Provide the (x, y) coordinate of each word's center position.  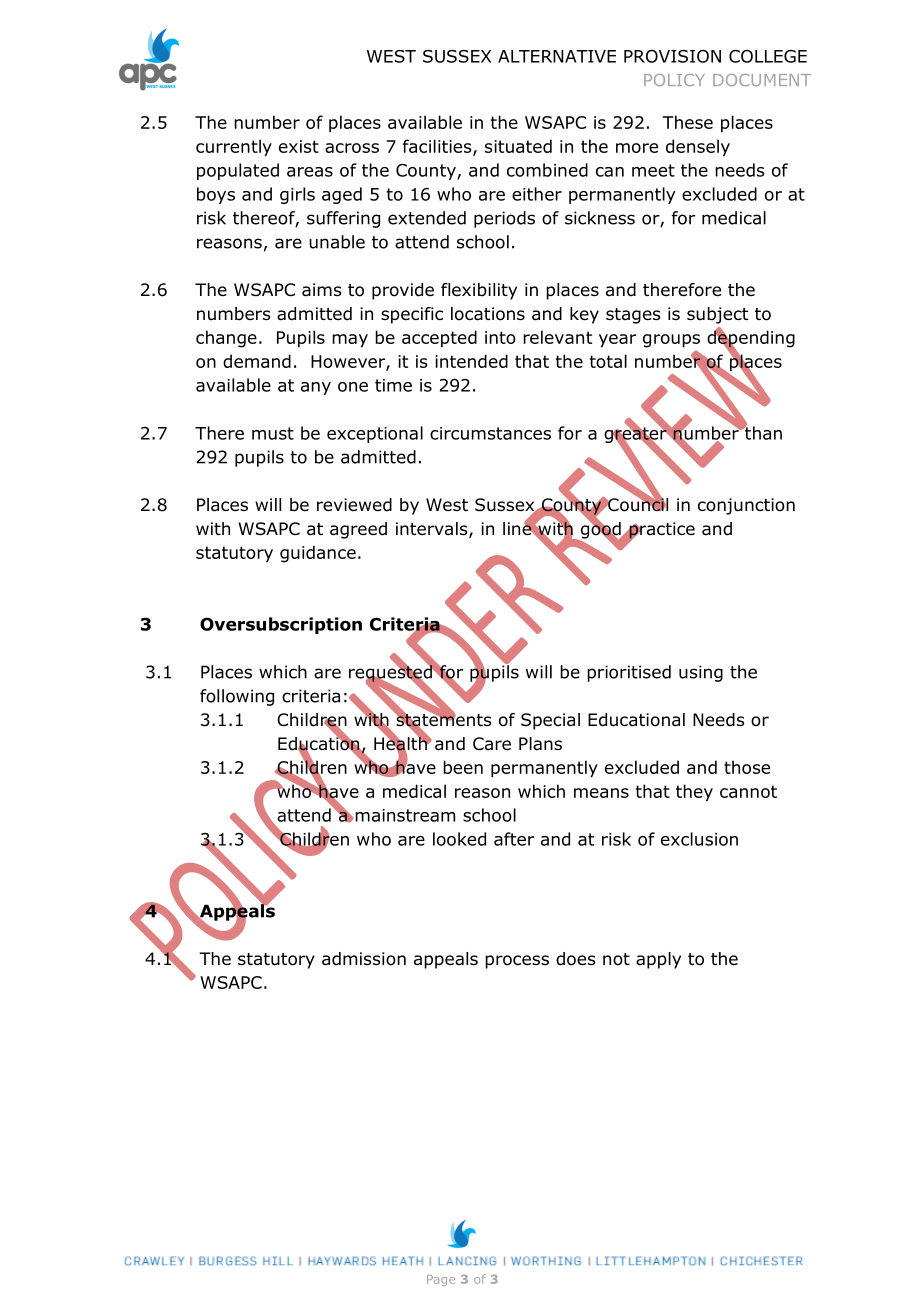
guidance (318, 554)
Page (441, 1280)
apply (658, 960)
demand (257, 361)
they (694, 793)
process (517, 962)
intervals (433, 530)
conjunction (746, 506)
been (463, 767)
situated (518, 146)
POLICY (674, 80)
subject (717, 315)
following (237, 697)
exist (299, 146)
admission (364, 959)
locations (488, 314)
